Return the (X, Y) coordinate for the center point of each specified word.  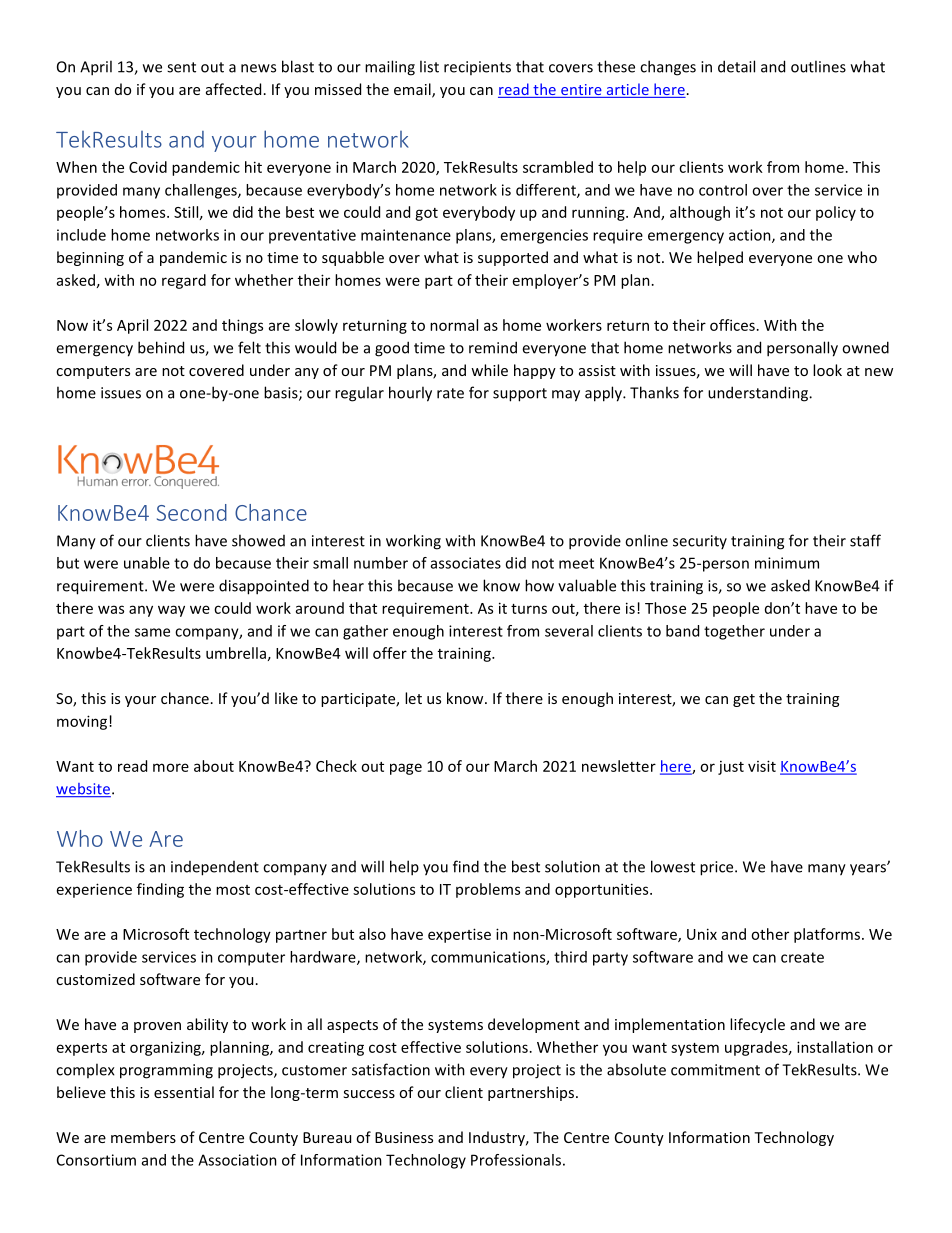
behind (161, 347)
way (171, 611)
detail (736, 66)
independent (215, 868)
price (718, 868)
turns (529, 609)
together (734, 632)
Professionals (516, 1160)
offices (732, 325)
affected (233, 89)
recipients (477, 68)
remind (493, 347)
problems (488, 890)
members (143, 1137)
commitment (715, 1070)
